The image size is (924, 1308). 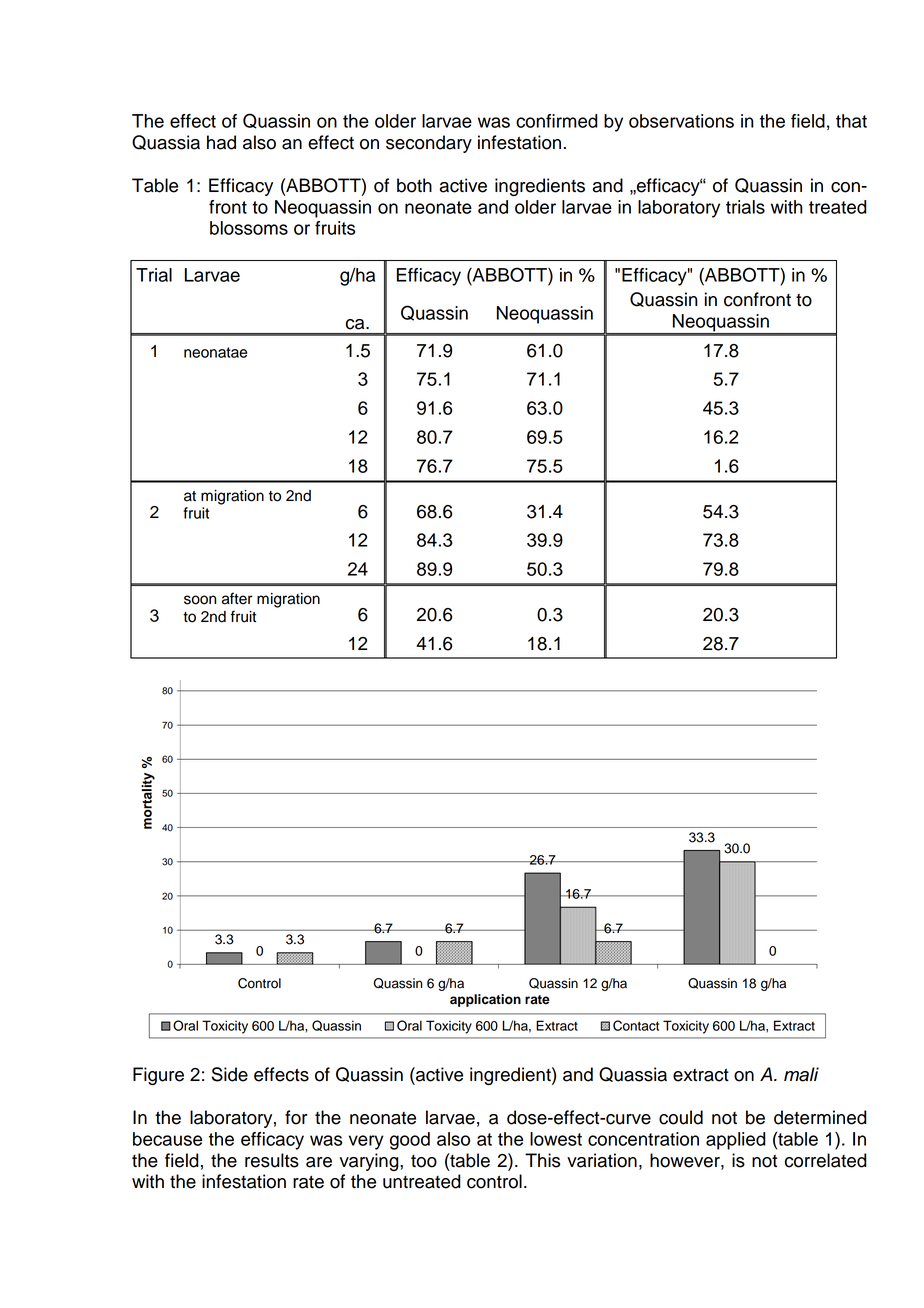 I want to click on had, so click(x=221, y=142).
